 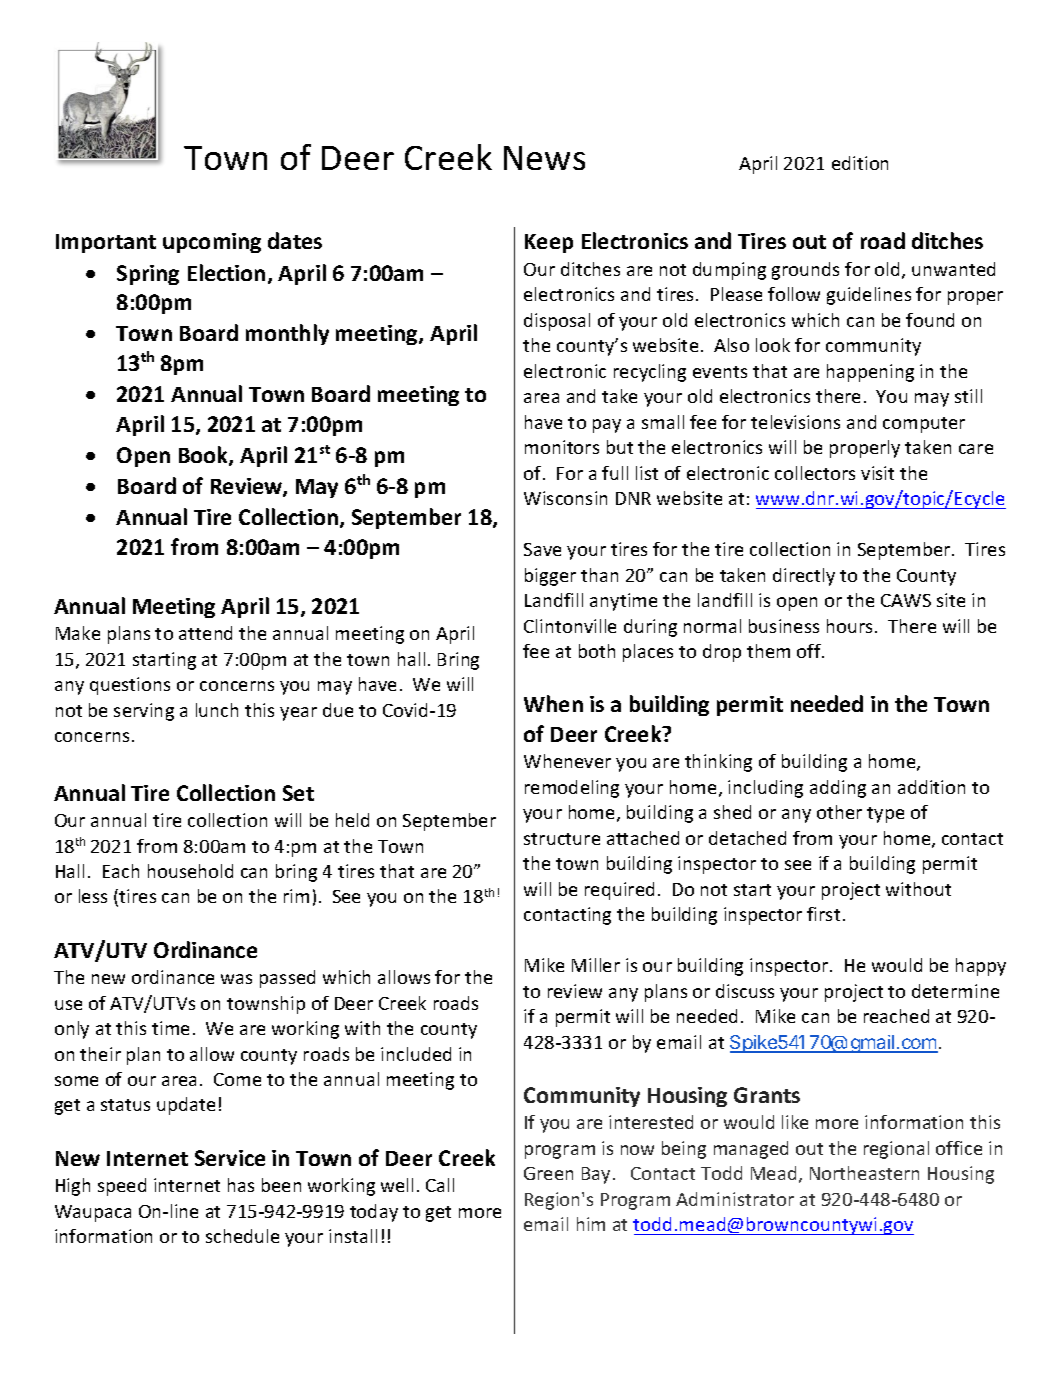 I want to click on upcoming, so click(x=212, y=243).
